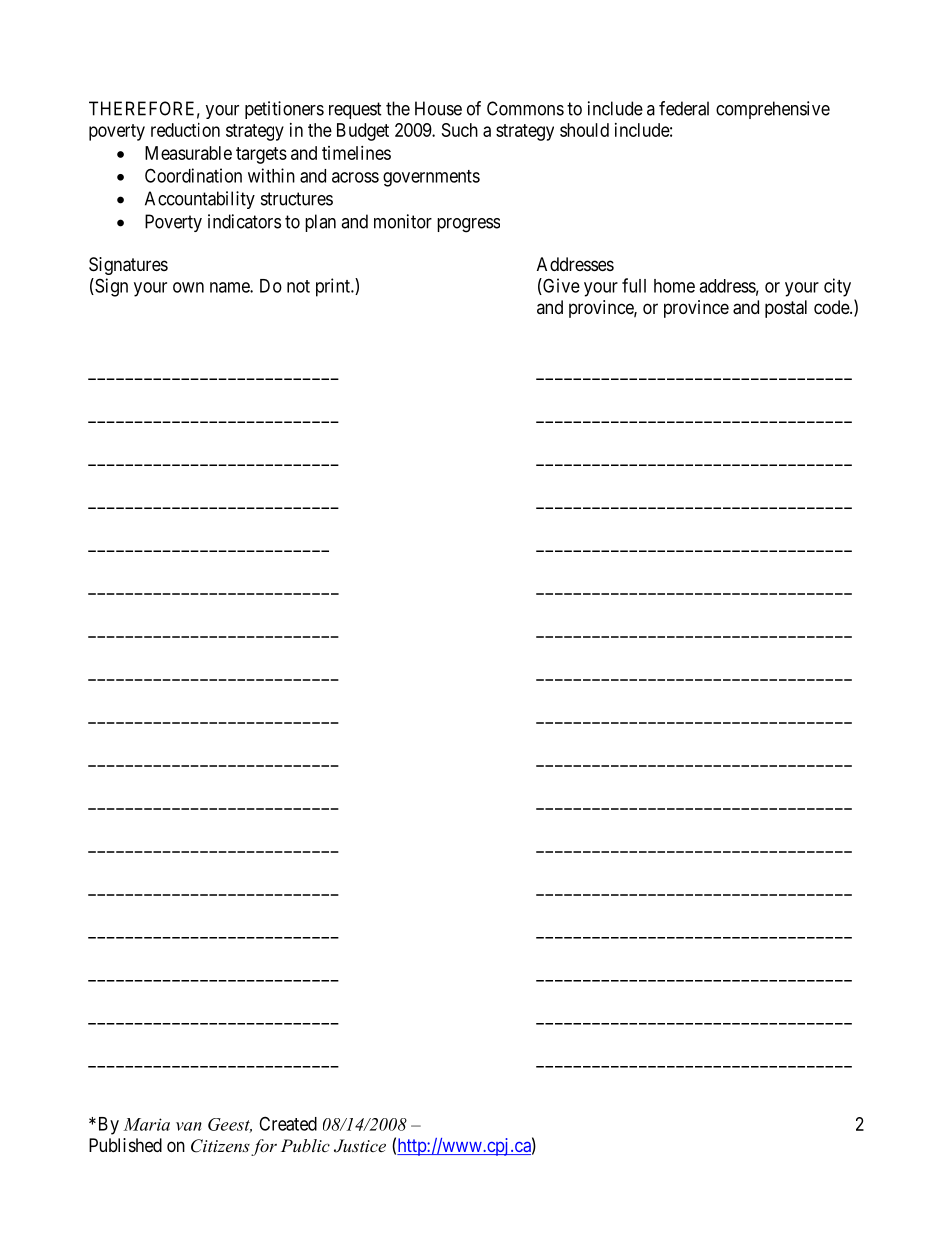  Describe the element at coordinates (460, 130) in the screenshot. I see `Such` at that location.
